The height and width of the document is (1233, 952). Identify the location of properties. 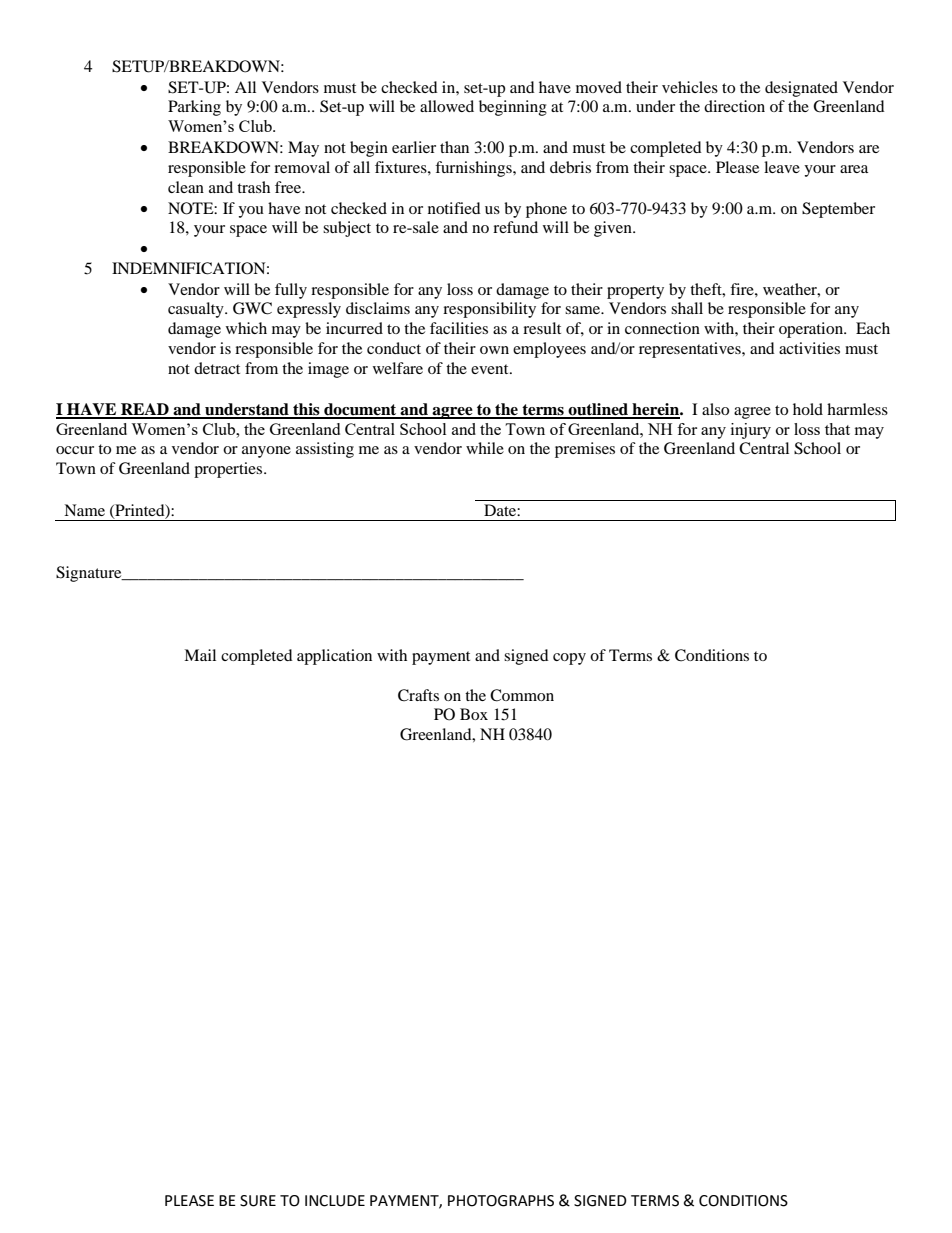
(229, 470).
